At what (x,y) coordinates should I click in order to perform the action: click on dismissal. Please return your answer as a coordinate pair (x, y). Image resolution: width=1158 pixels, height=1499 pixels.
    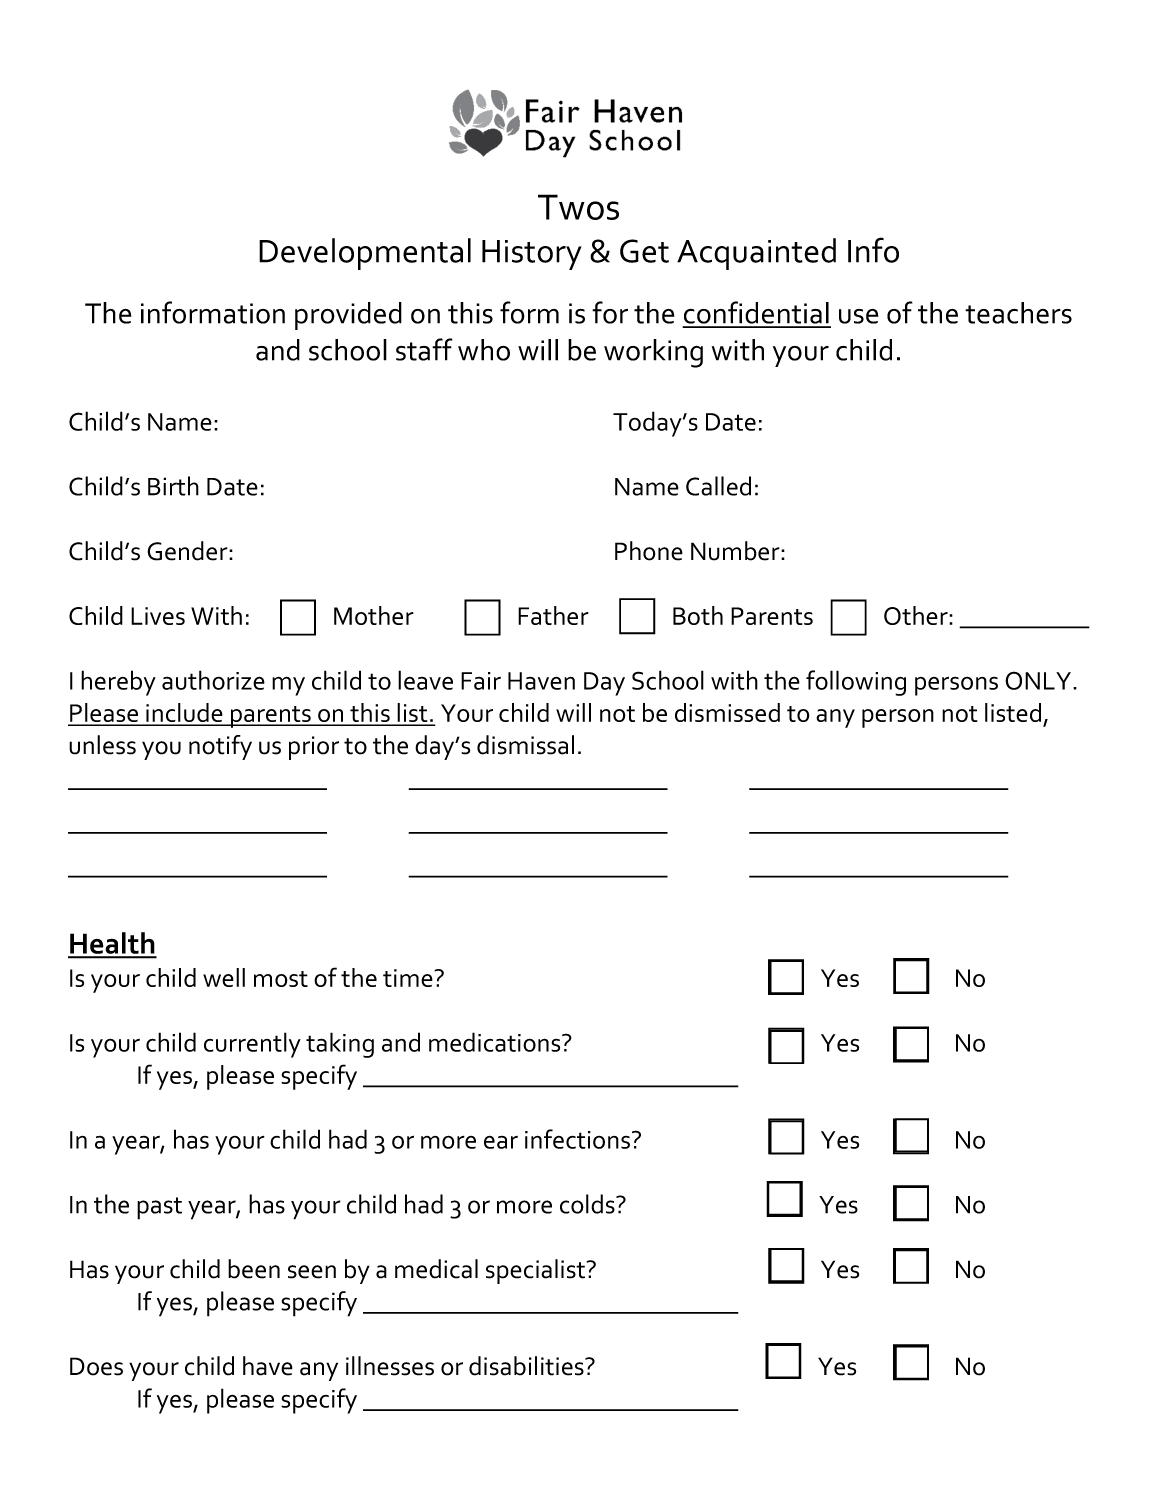
    Looking at the image, I should click on (525, 745).
